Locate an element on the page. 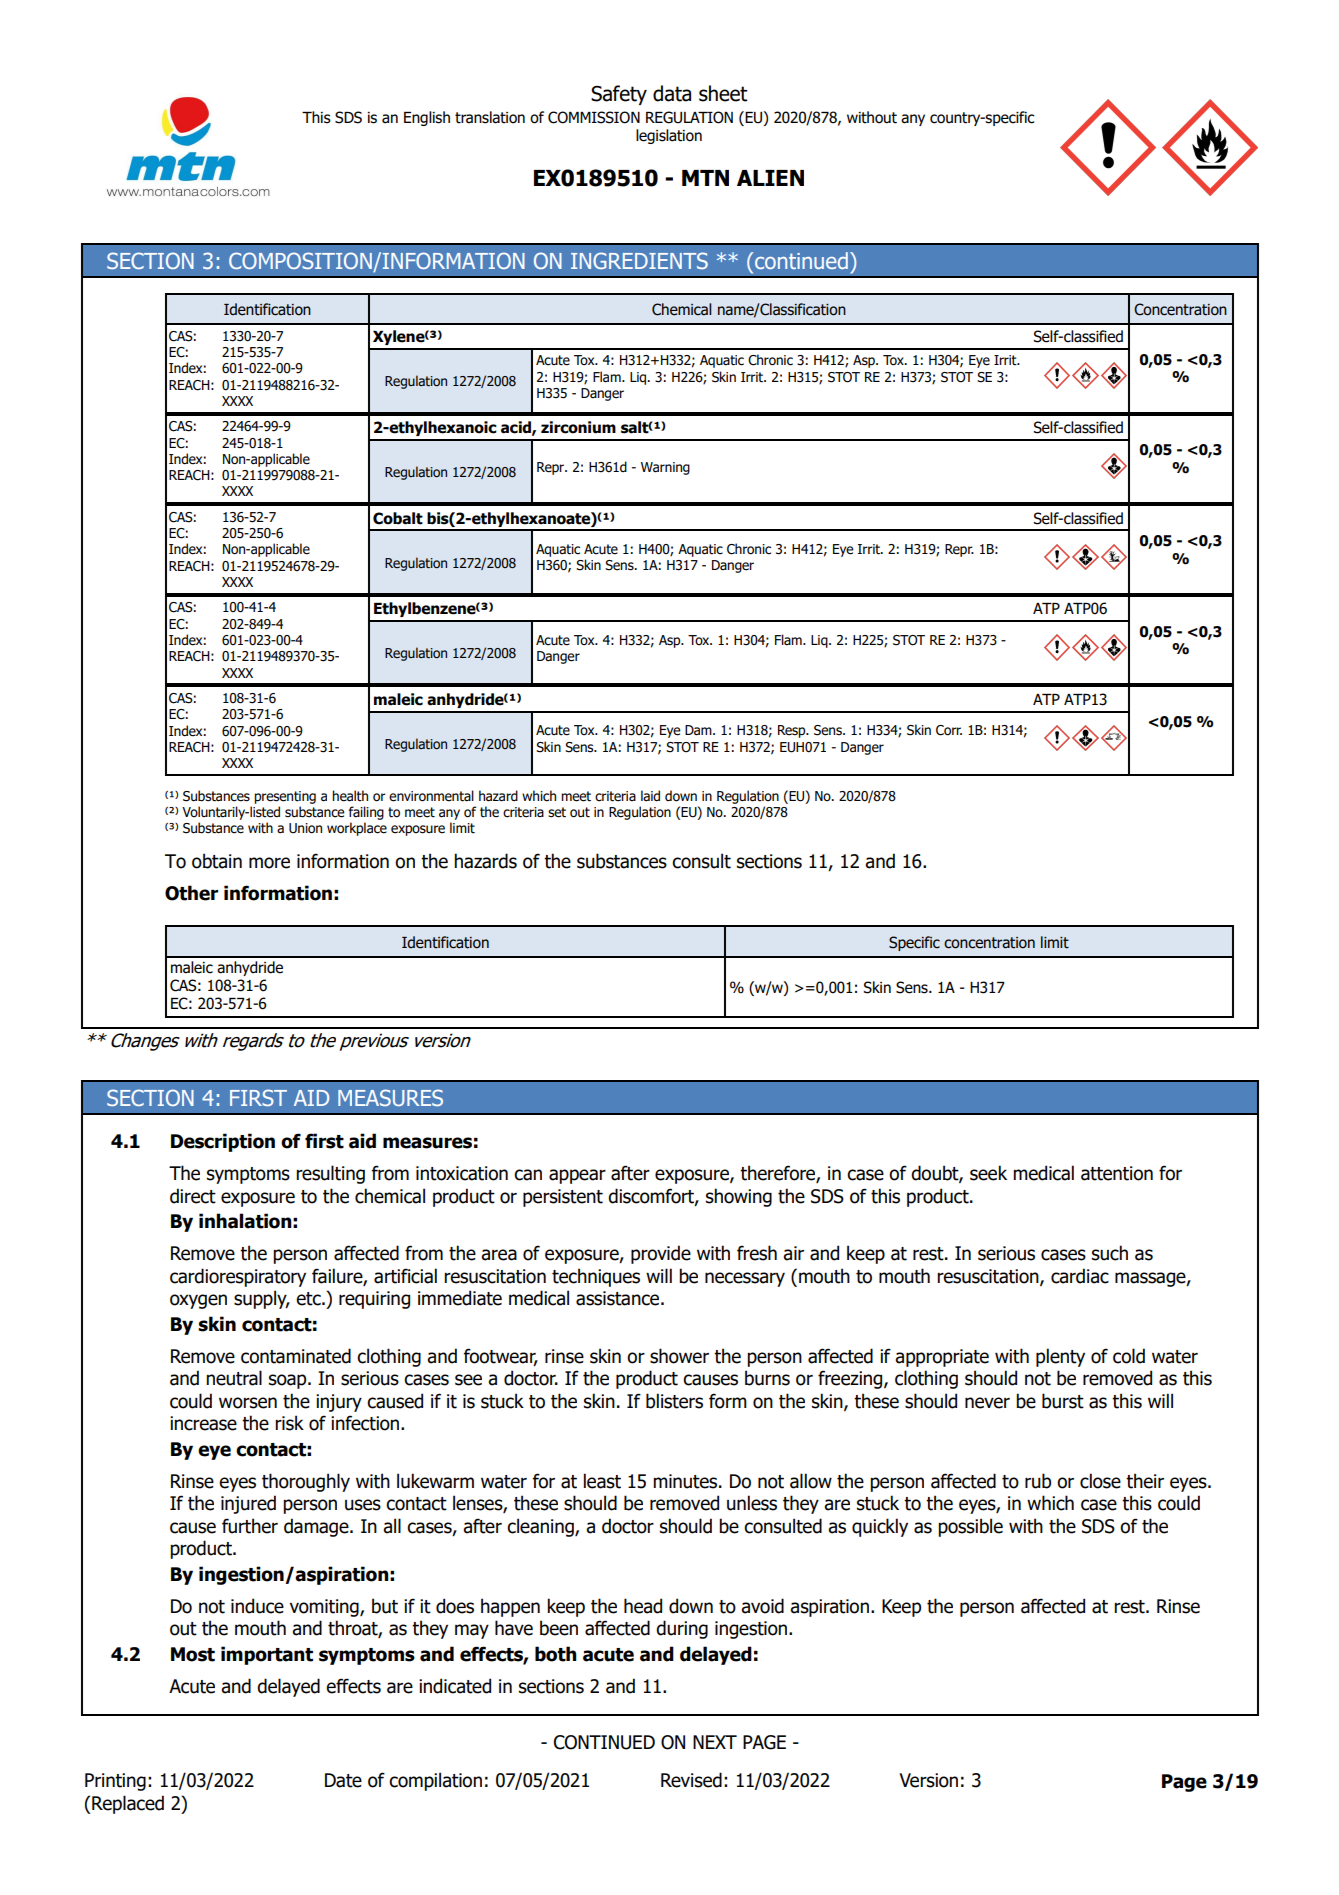  ALIEN is located at coordinates (770, 178).
